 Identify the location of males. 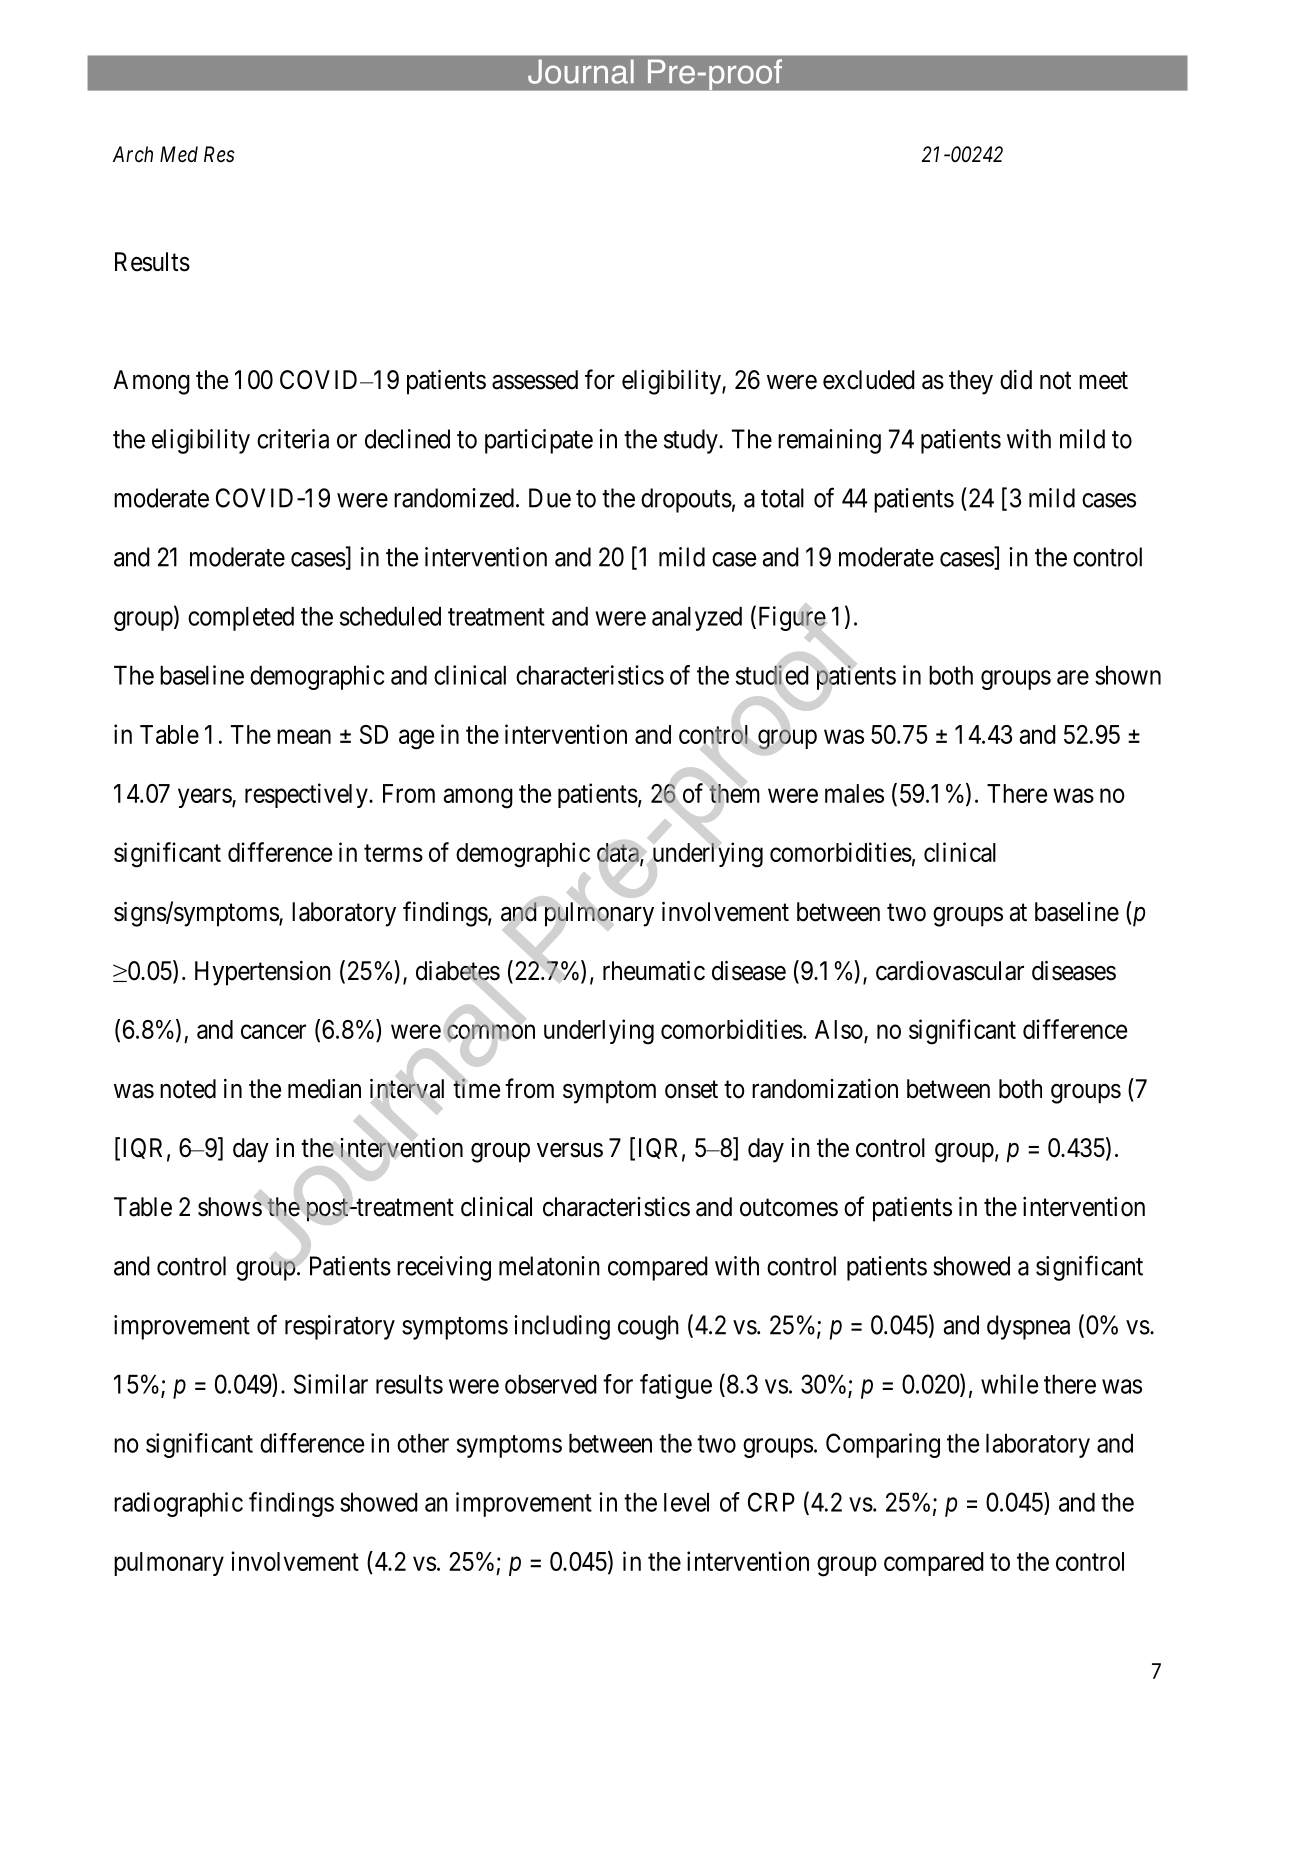
(854, 793).
